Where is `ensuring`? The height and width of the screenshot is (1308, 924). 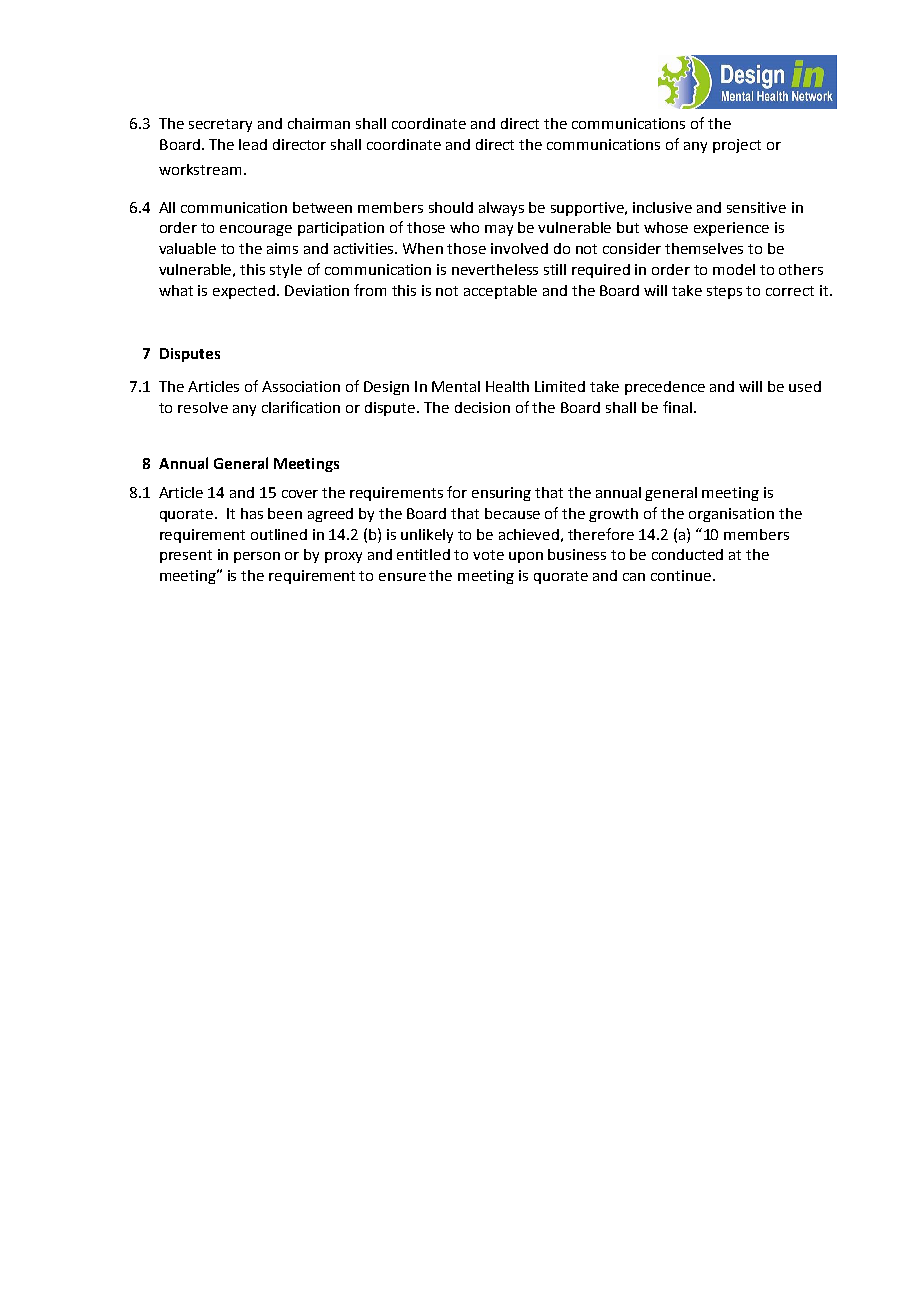
ensuring is located at coordinates (501, 494).
